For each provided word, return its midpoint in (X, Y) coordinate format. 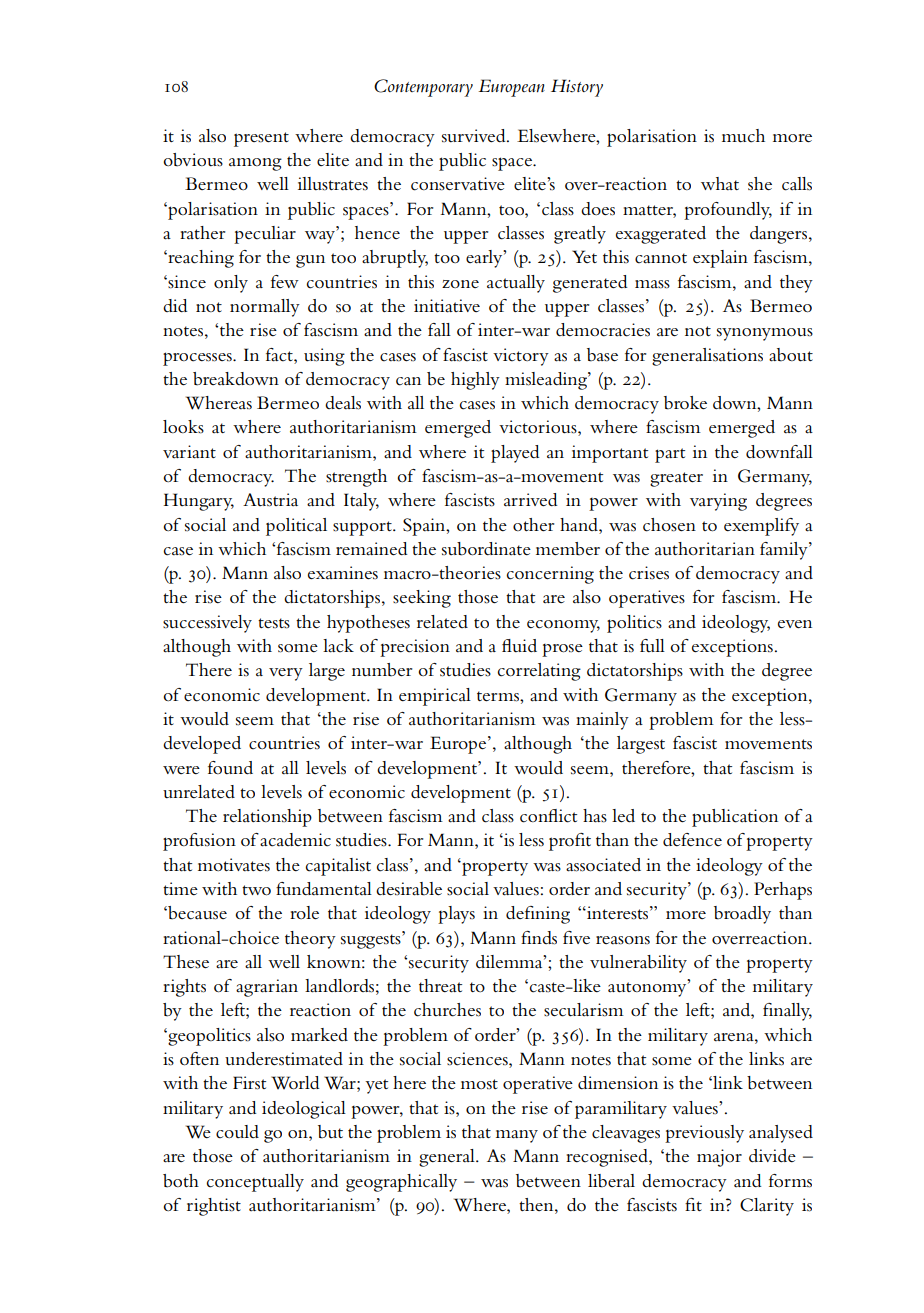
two (256, 890)
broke (685, 403)
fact (280, 355)
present (261, 139)
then (537, 1204)
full (652, 645)
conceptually (255, 1183)
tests (274, 623)
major (719, 1158)
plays (456, 915)
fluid (519, 646)
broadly (742, 915)
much (743, 136)
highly (475, 381)
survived (475, 136)
